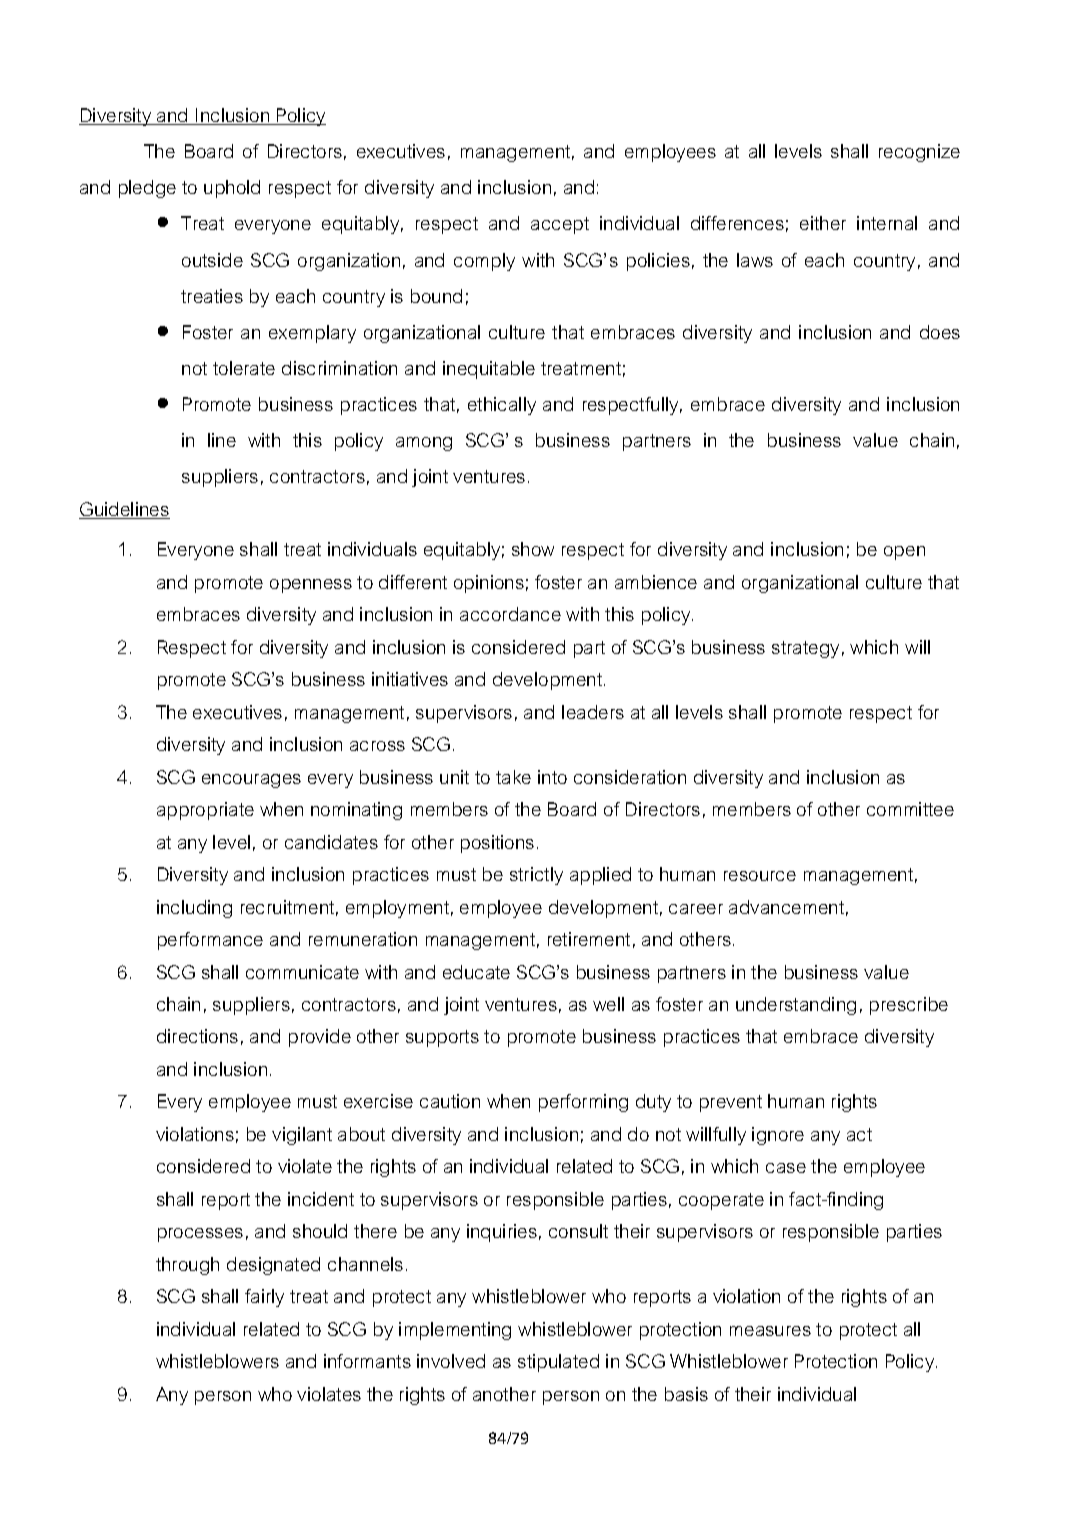 This image has width=1074, height=1519. Describe the element at coordinates (251, 781) in the image. I see `encourages` at that location.
